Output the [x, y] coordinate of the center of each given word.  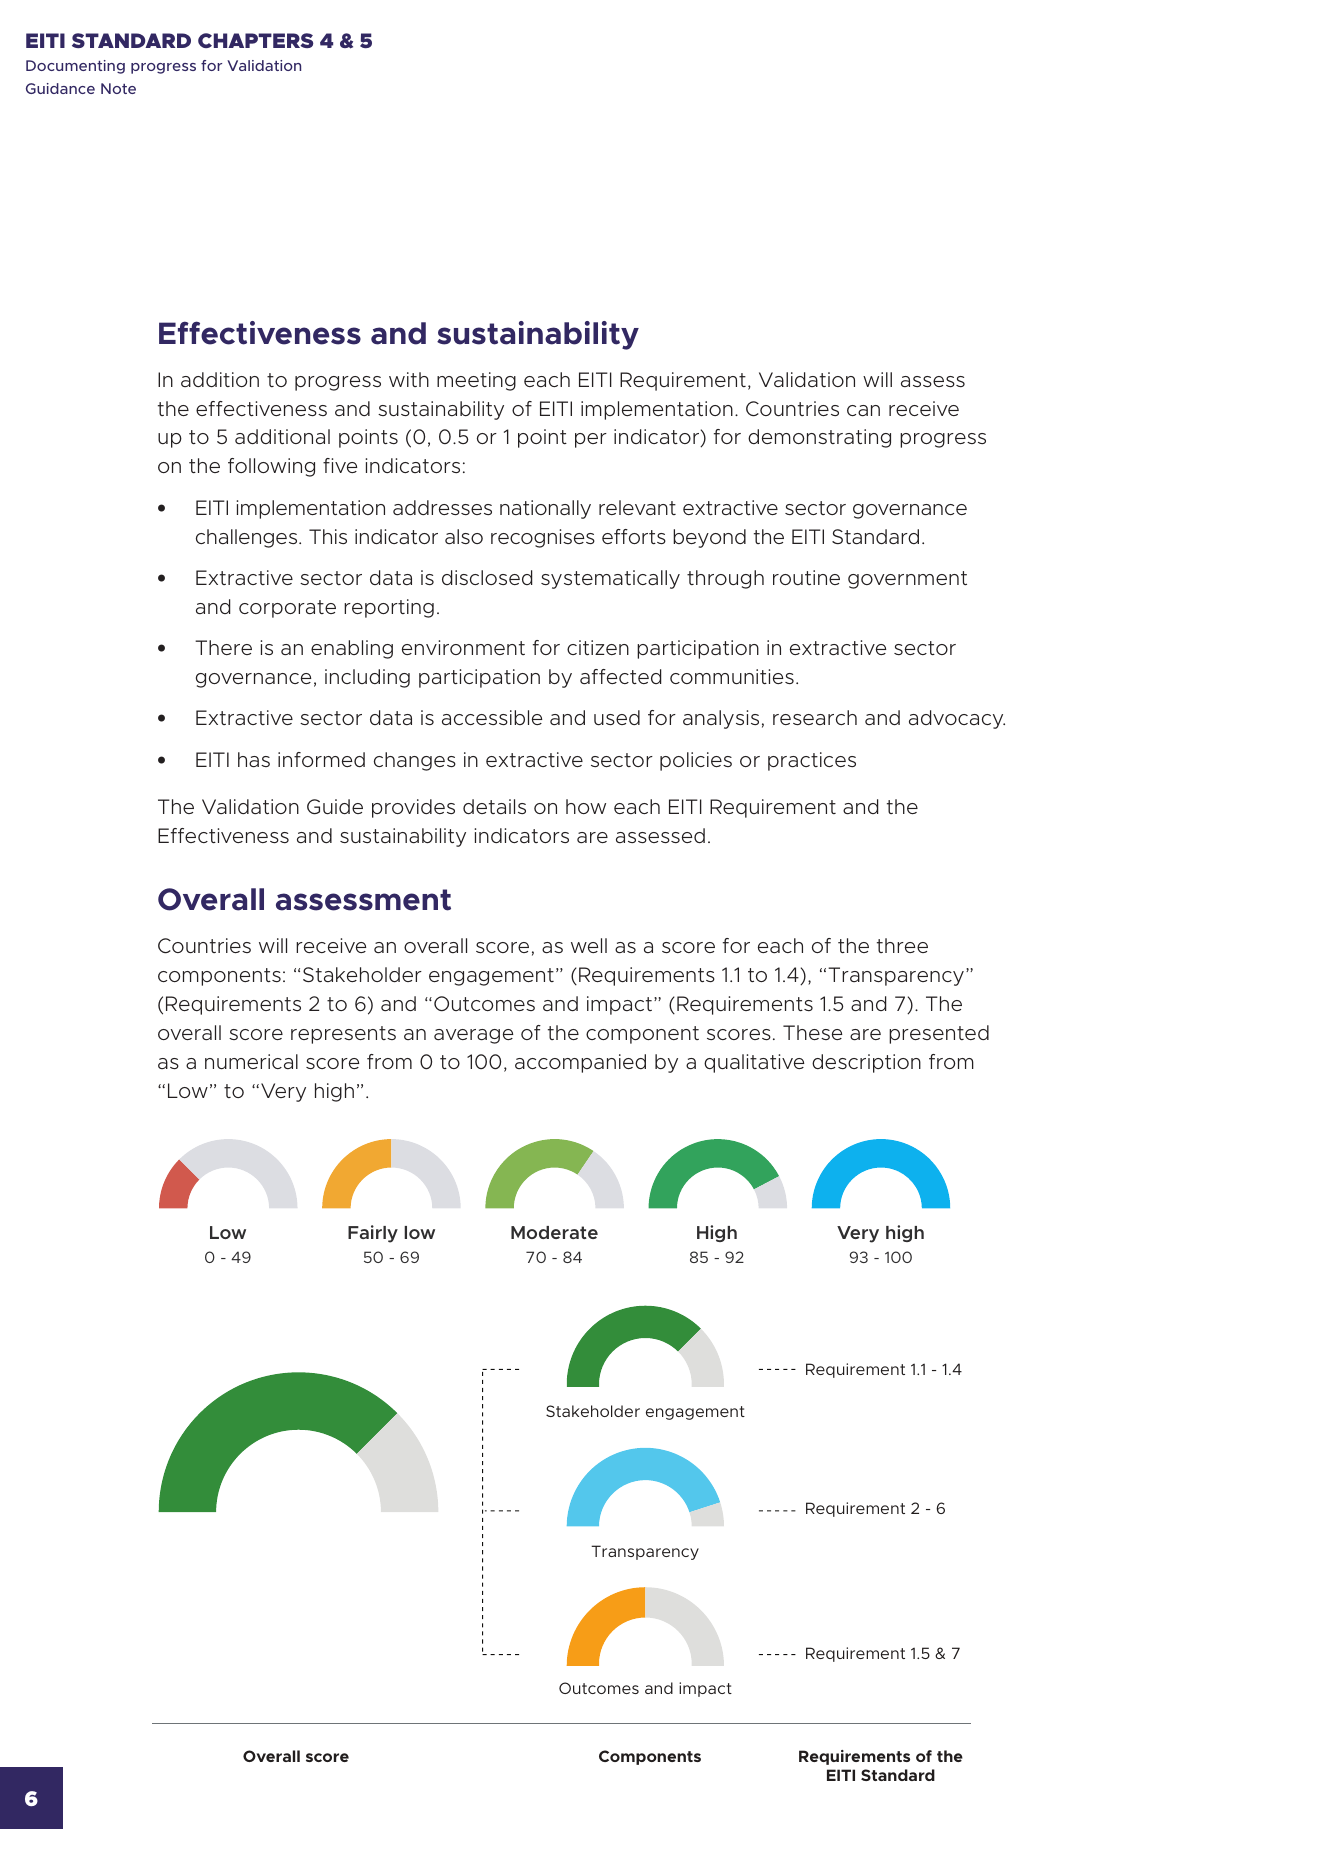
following [271, 467]
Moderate [554, 1232]
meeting [476, 381]
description [866, 1063]
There [223, 647]
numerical [251, 1061]
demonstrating [819, 438]
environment [463, 647]
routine [806, 577]
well [589, 945]
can [863, 410]
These [812, 1032]
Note [118, 88]
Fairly [373, 1234]
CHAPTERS [255, 40]
